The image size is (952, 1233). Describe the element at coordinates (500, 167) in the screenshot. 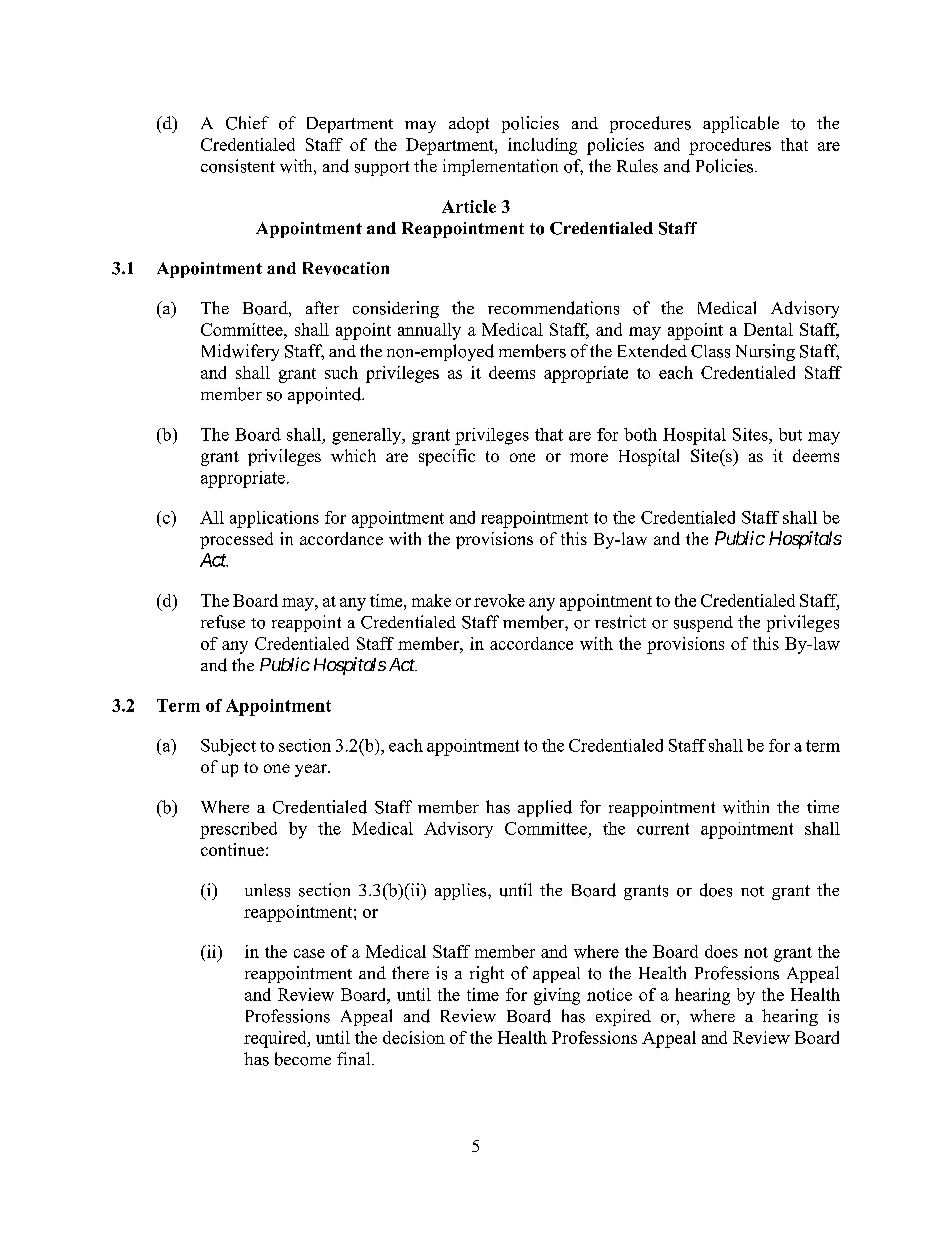

I see `implementation` at that location.
